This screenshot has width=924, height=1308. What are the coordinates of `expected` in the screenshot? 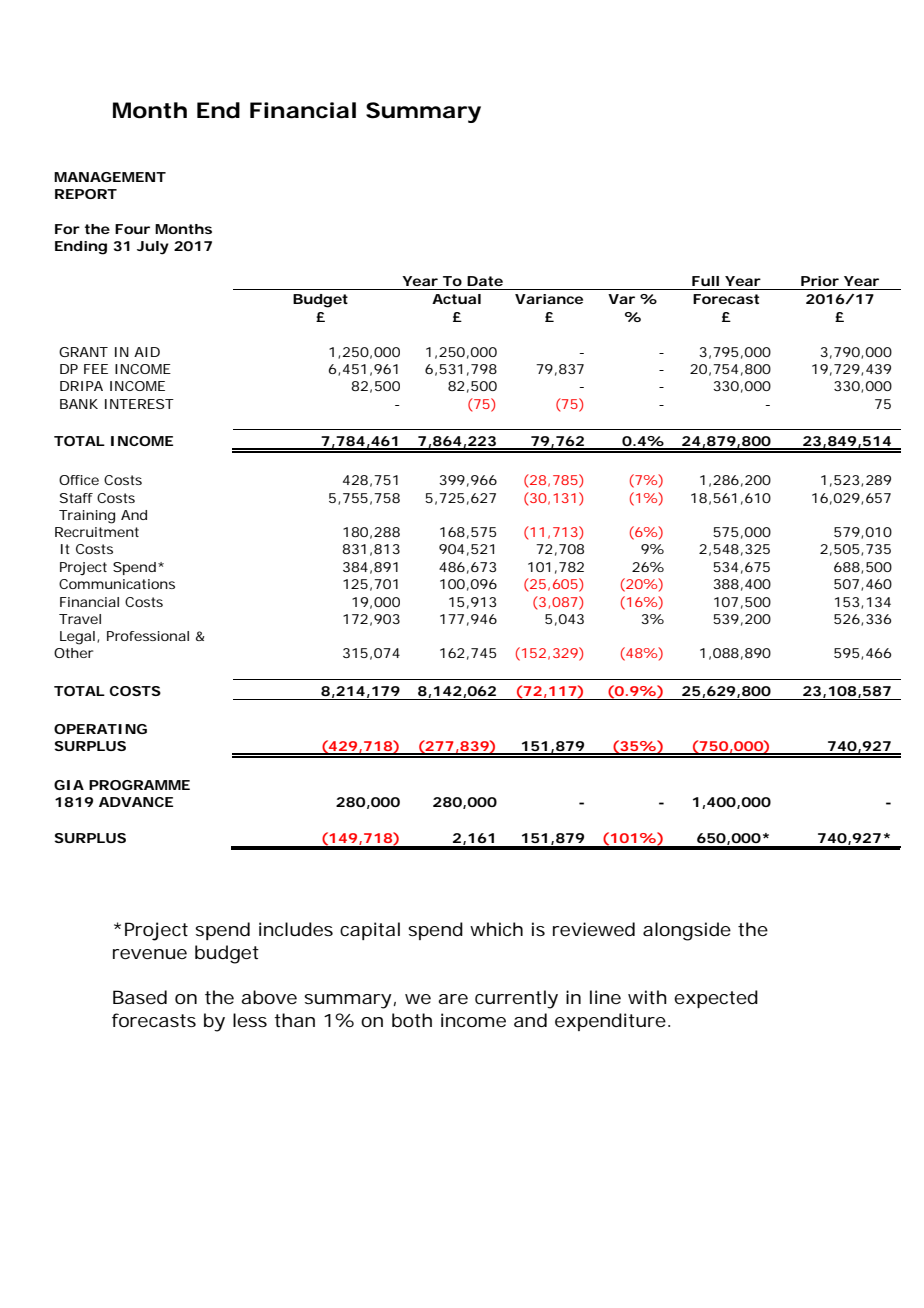 It's located at (716, 999).
